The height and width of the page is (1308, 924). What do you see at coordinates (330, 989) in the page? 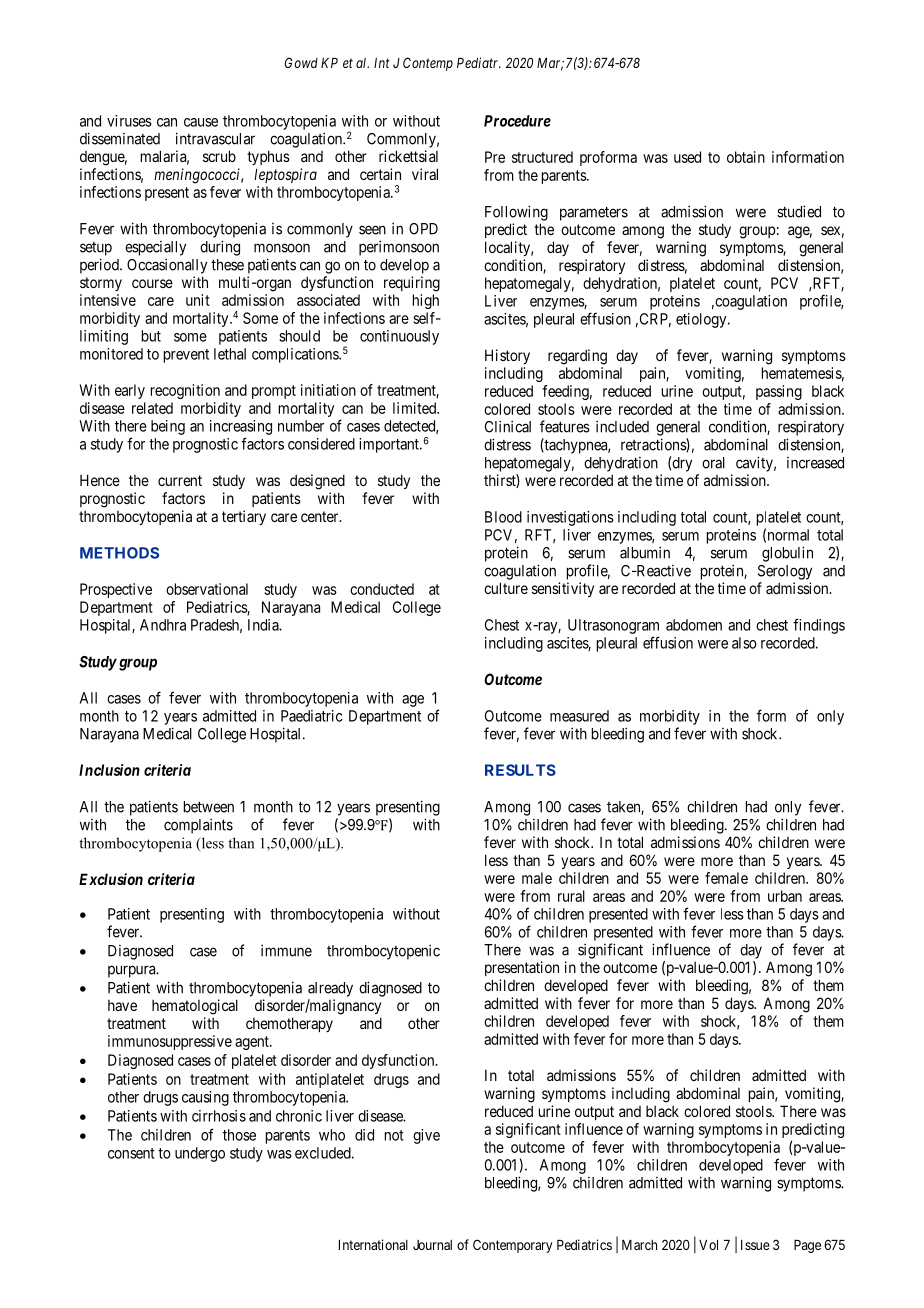
I see `already` at bounding box center [330, 989].
